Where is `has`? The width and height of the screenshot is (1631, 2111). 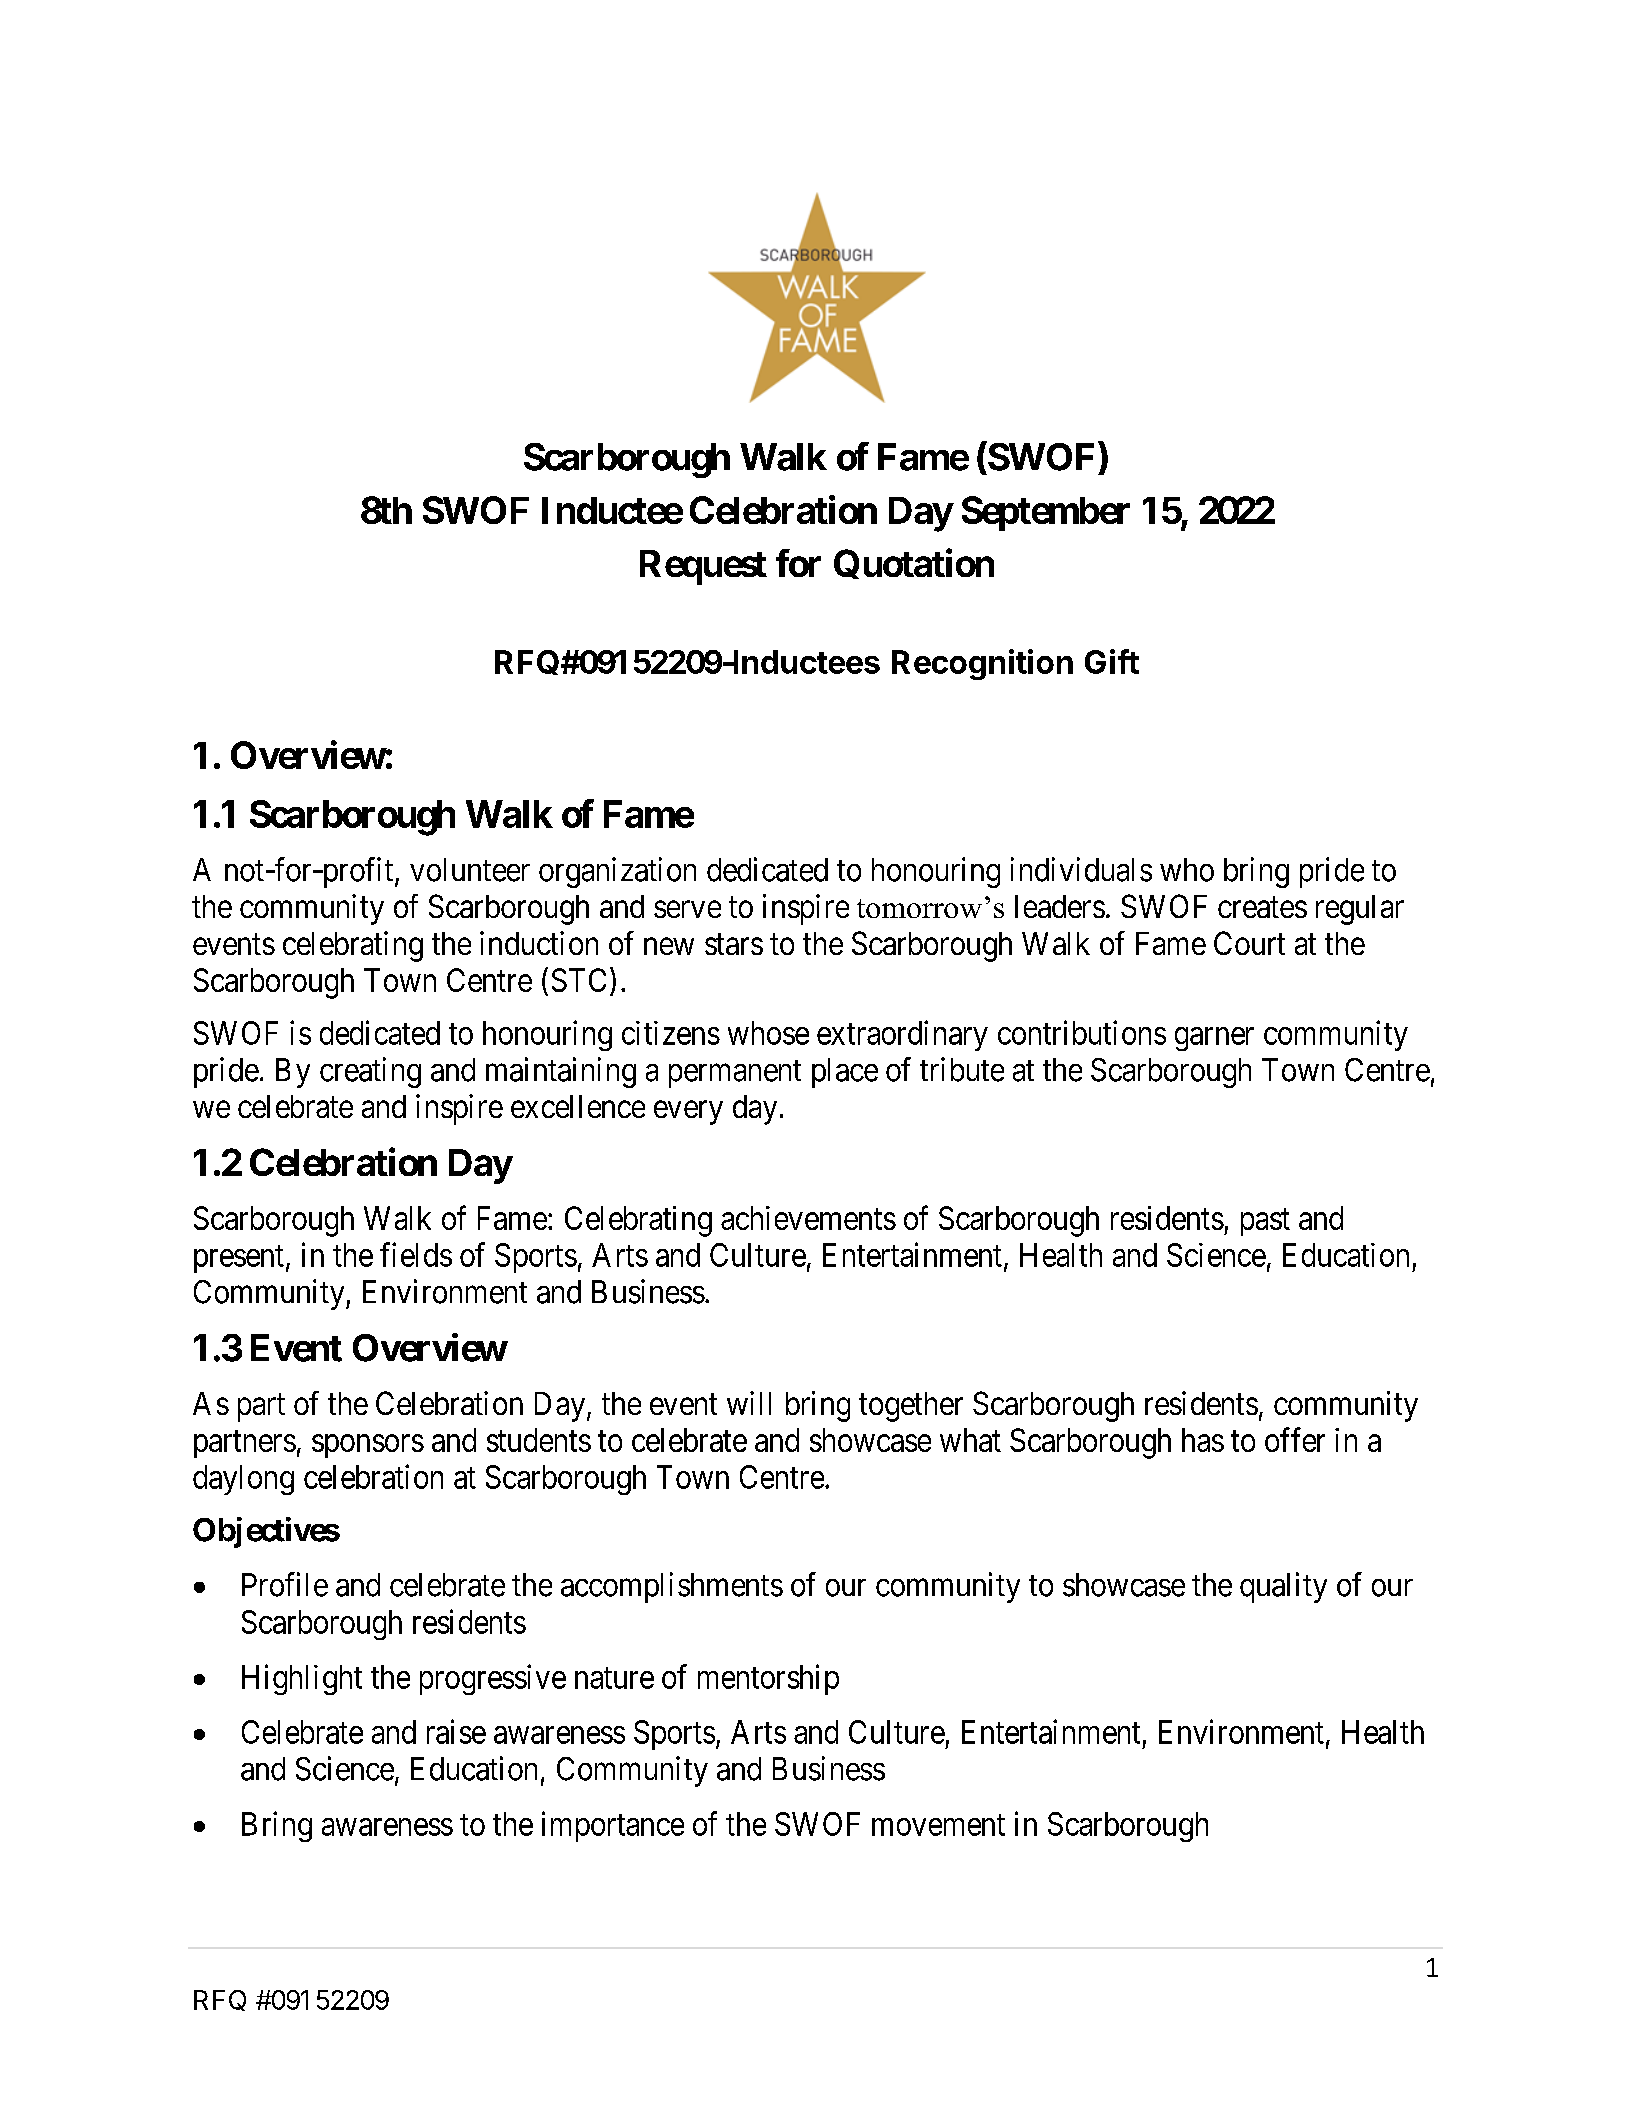 has is located at coordinates (1203, 1440).
